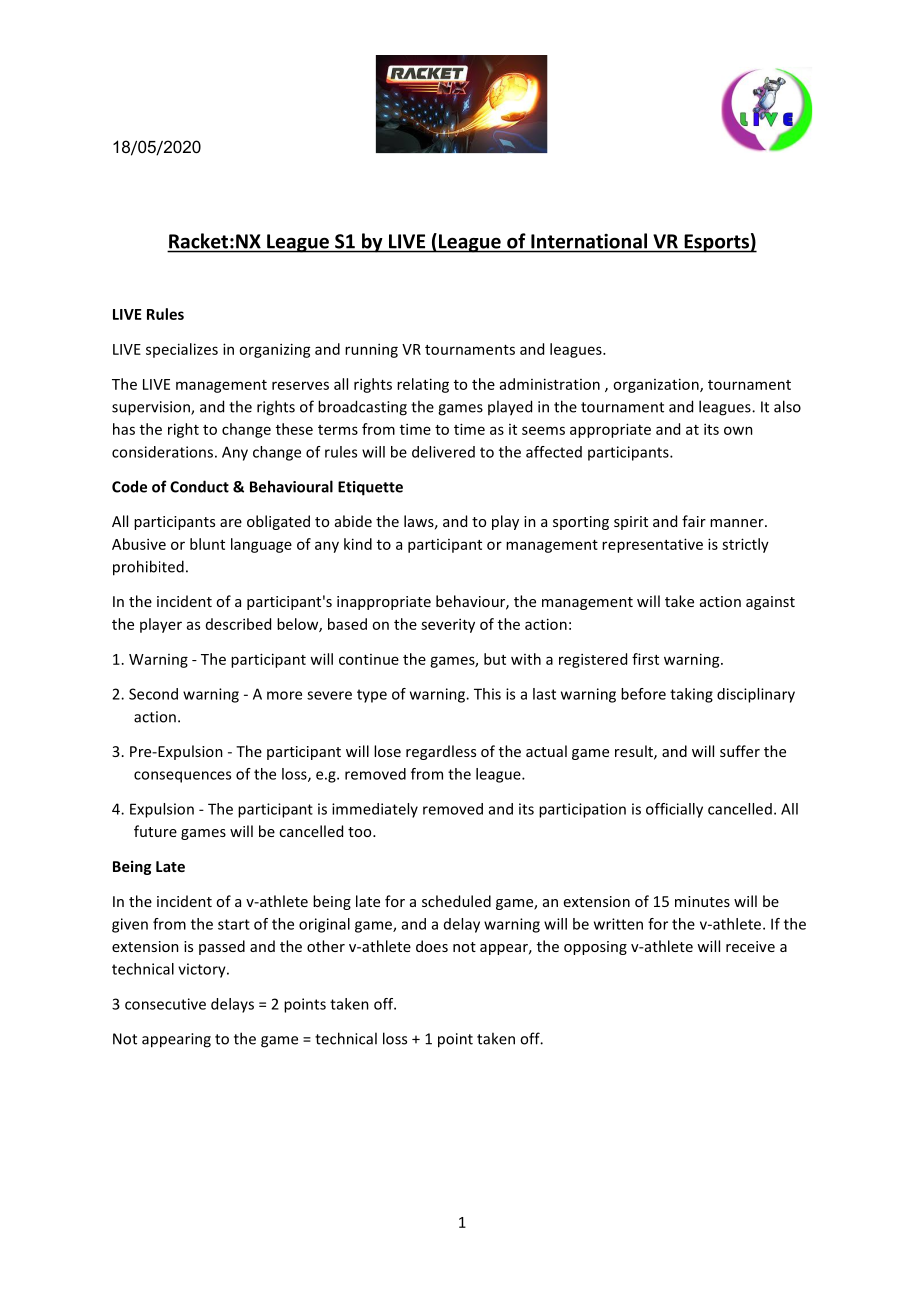 This screenshot has width=924, height=1308. What do you see at coordinates (750, 946) in the screenshot?
I see `receive` at bounding box center [750, 946].
